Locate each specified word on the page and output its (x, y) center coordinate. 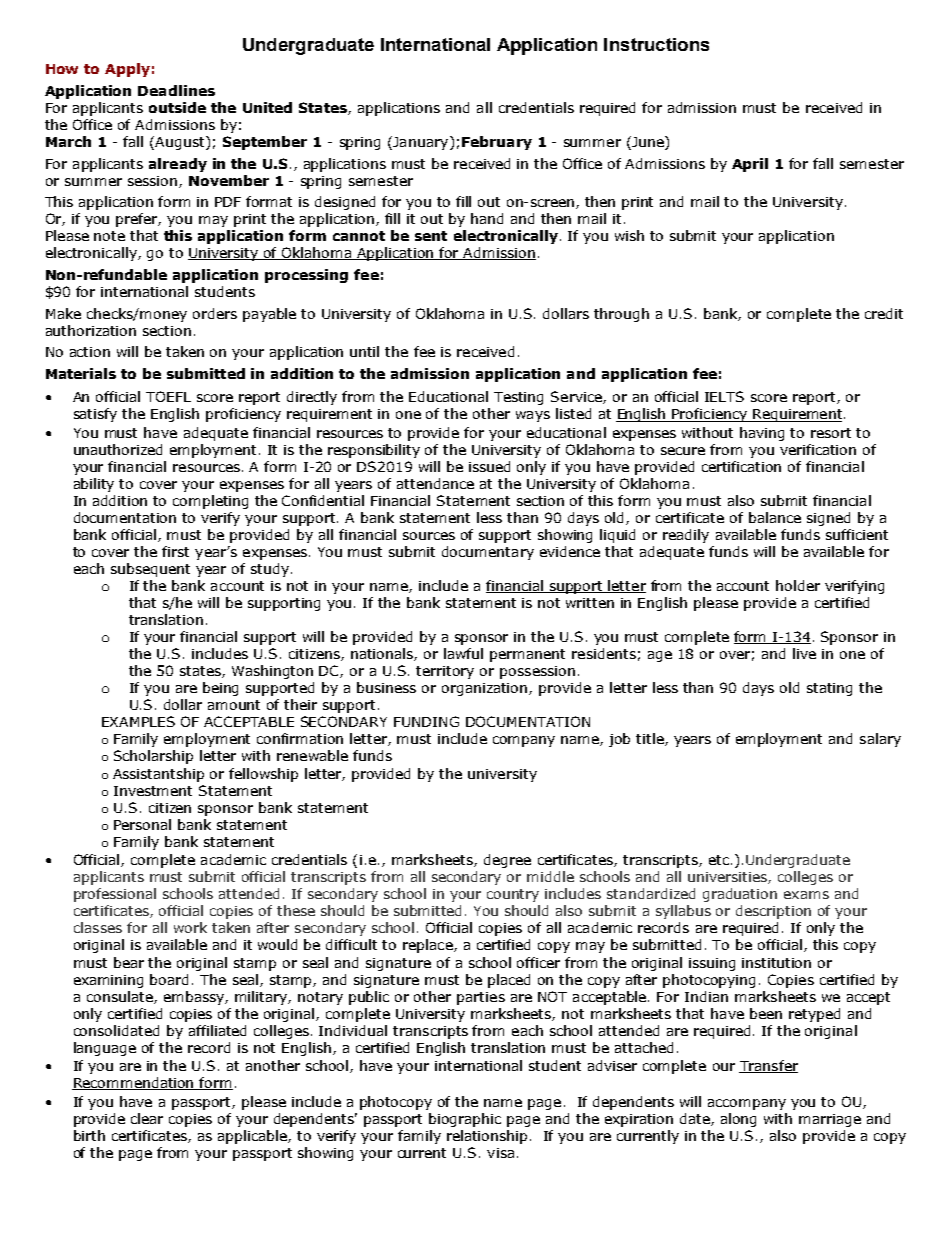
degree (507, 861)
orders (215, 313)
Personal (142, 824)
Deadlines (176, 90)
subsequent (150, 570)
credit (884, 313)
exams (806, 895)
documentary (488, 553)
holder (798, 585)
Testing (518, 398)
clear (147, 1118)
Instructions (656, 44)
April (750, 165)
